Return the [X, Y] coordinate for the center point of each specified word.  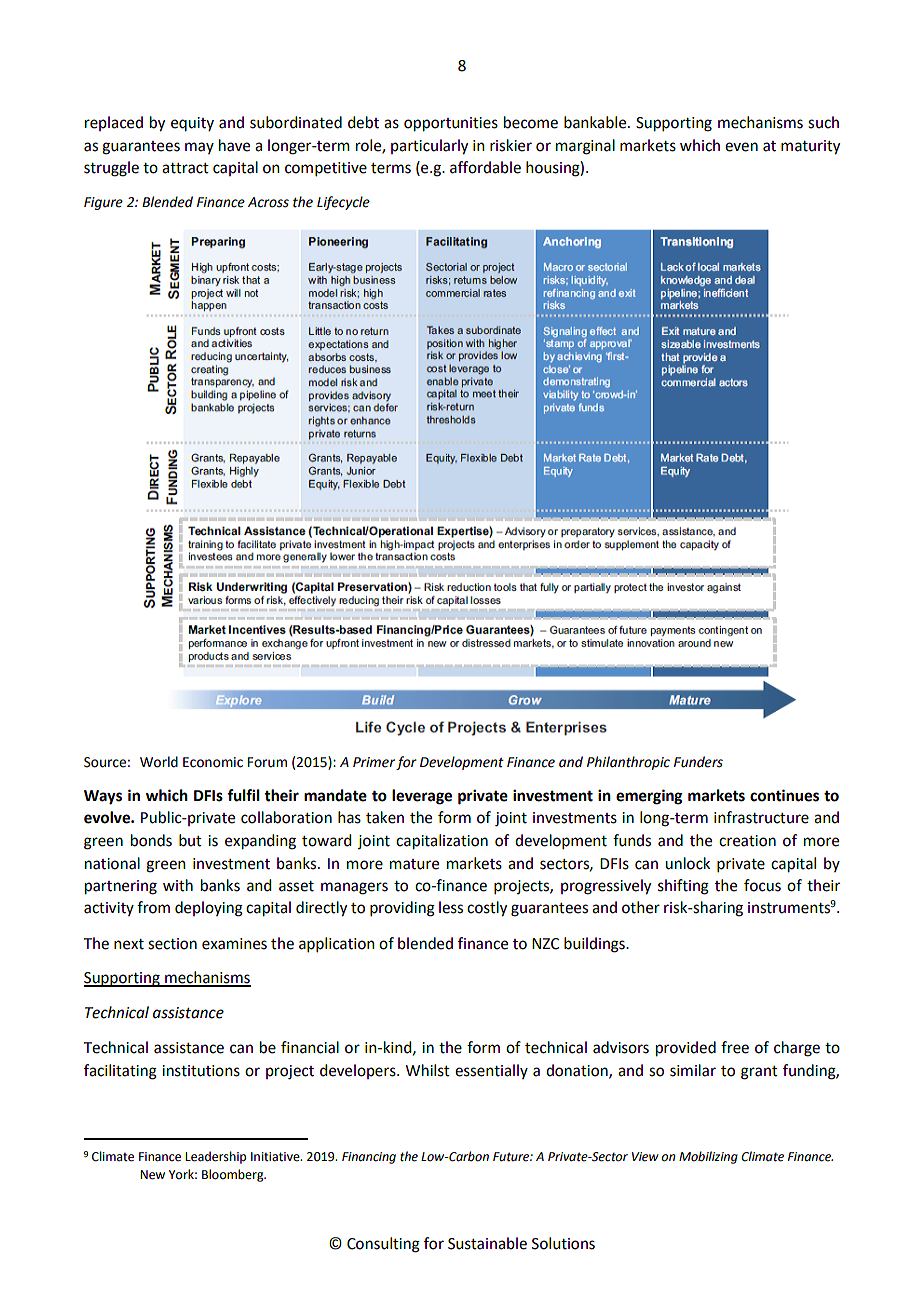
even [741, 147]
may [199, 148]
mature [414, 864]
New [152, 1175]
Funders [698, 762]
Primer [374, 762]
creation [747, 841]
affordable [485, 167]
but [190, 840]
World [159, 762]
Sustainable [487, 1243]
